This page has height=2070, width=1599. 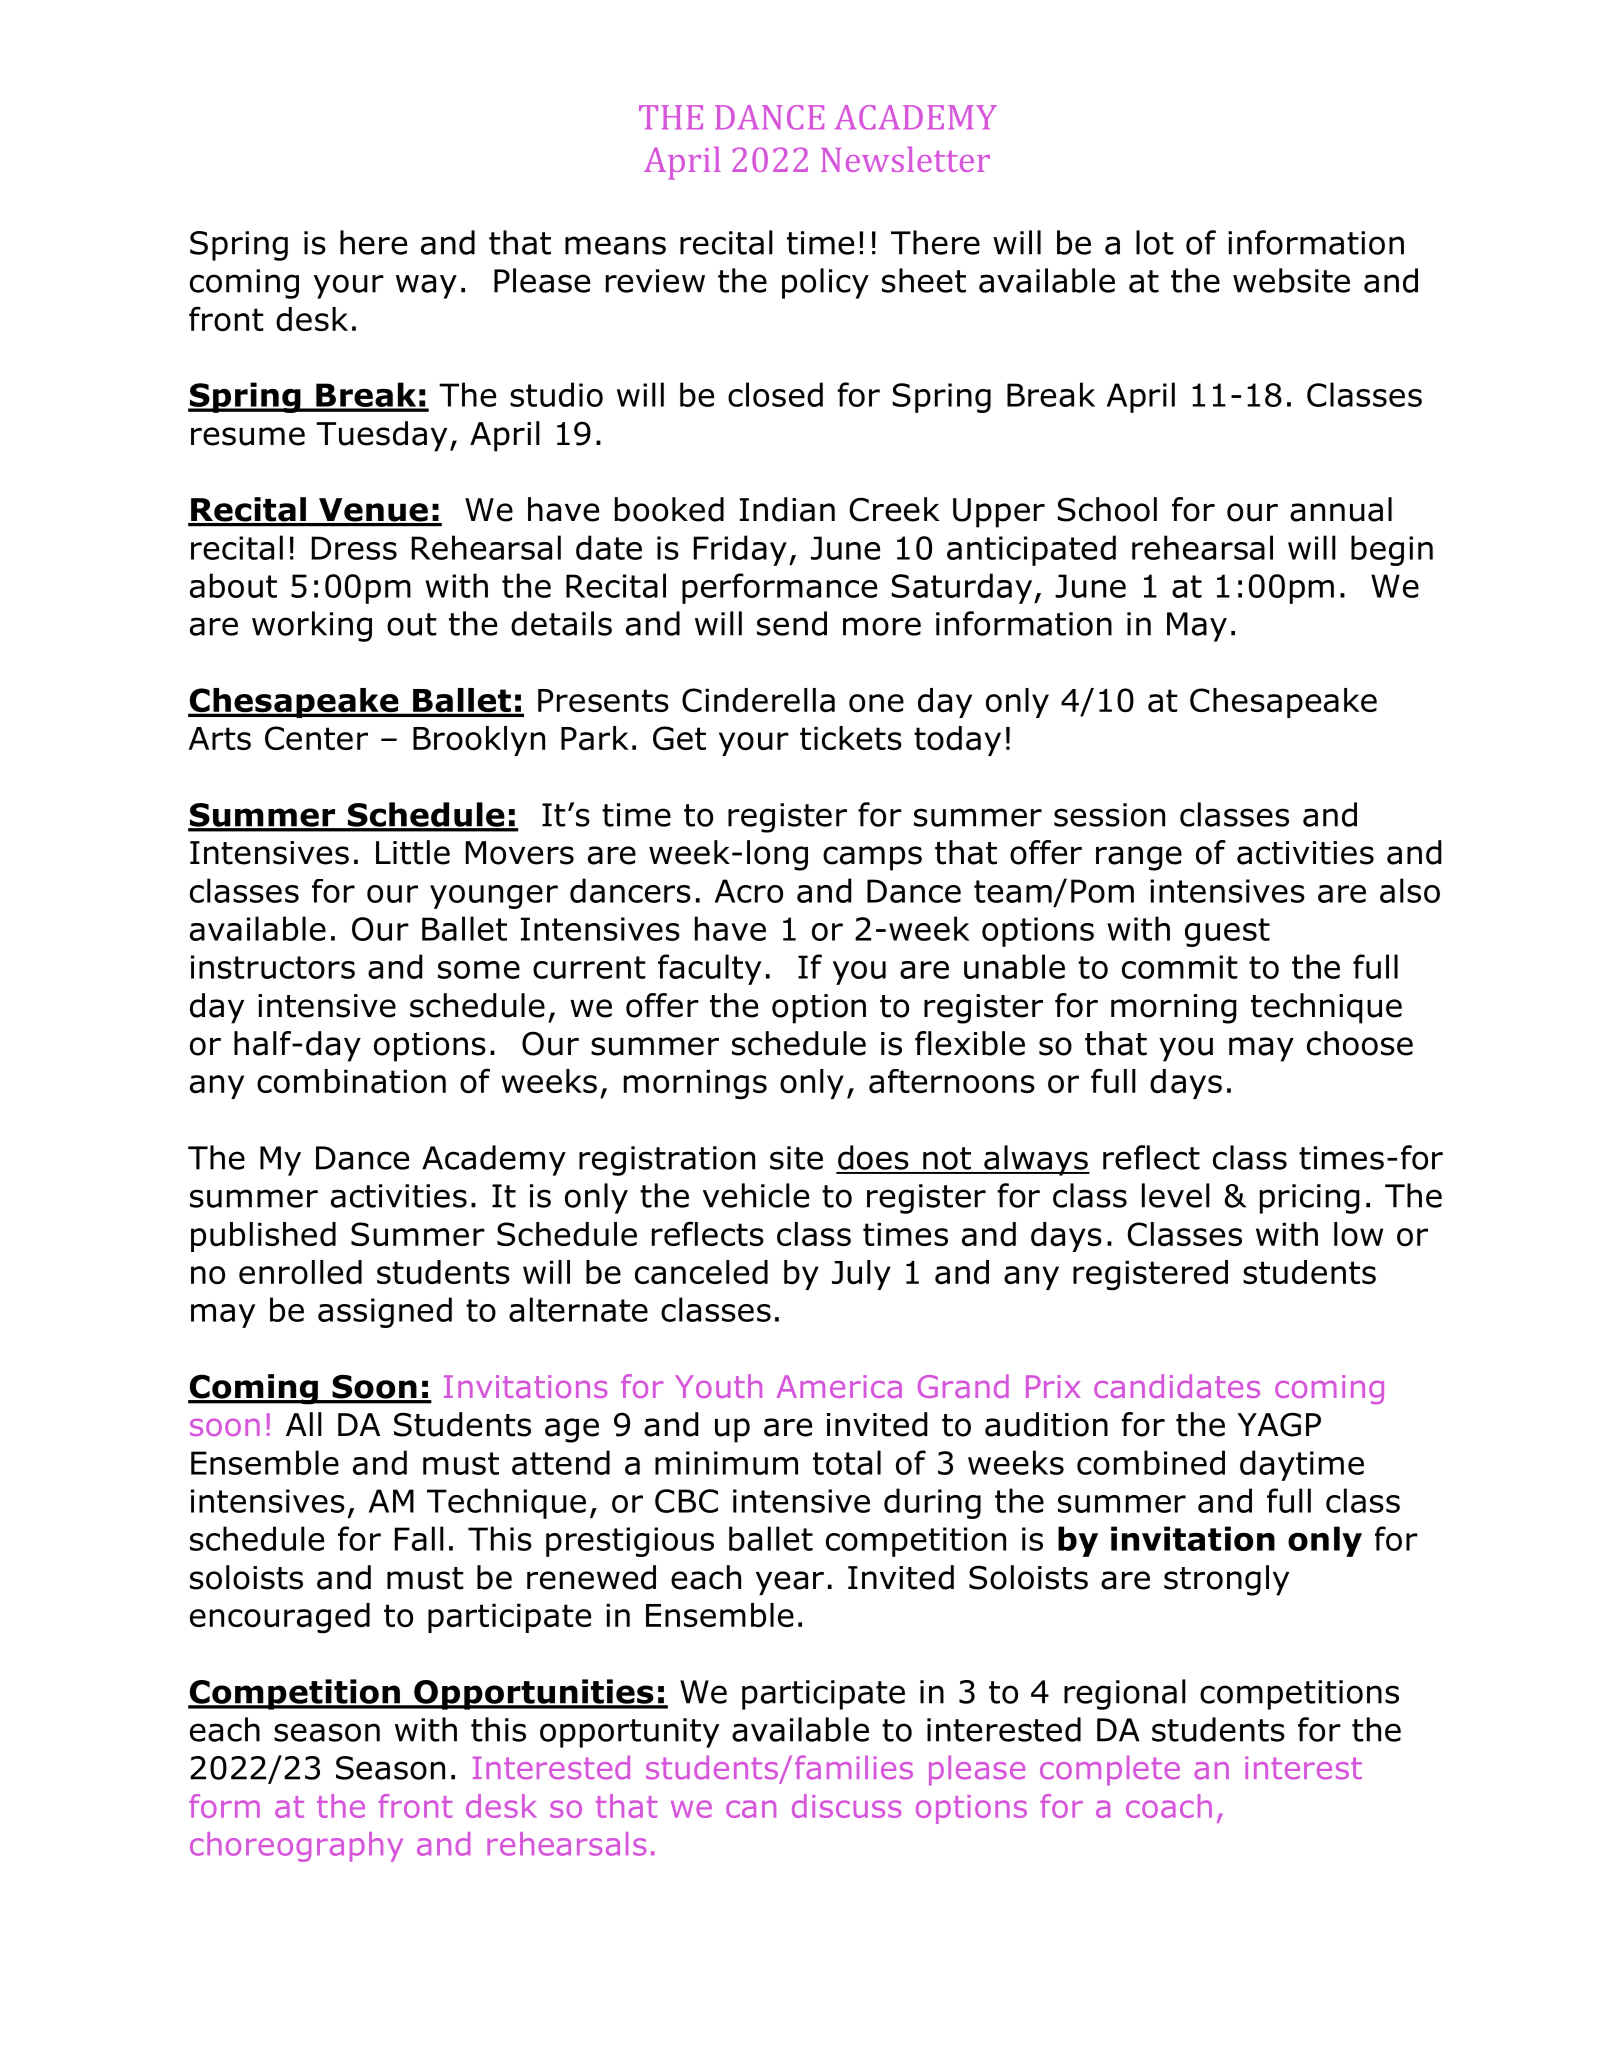 What do you see at coordinates (1180, 967) in the page?
I see `commit` at bounding box center [1180, 967].
